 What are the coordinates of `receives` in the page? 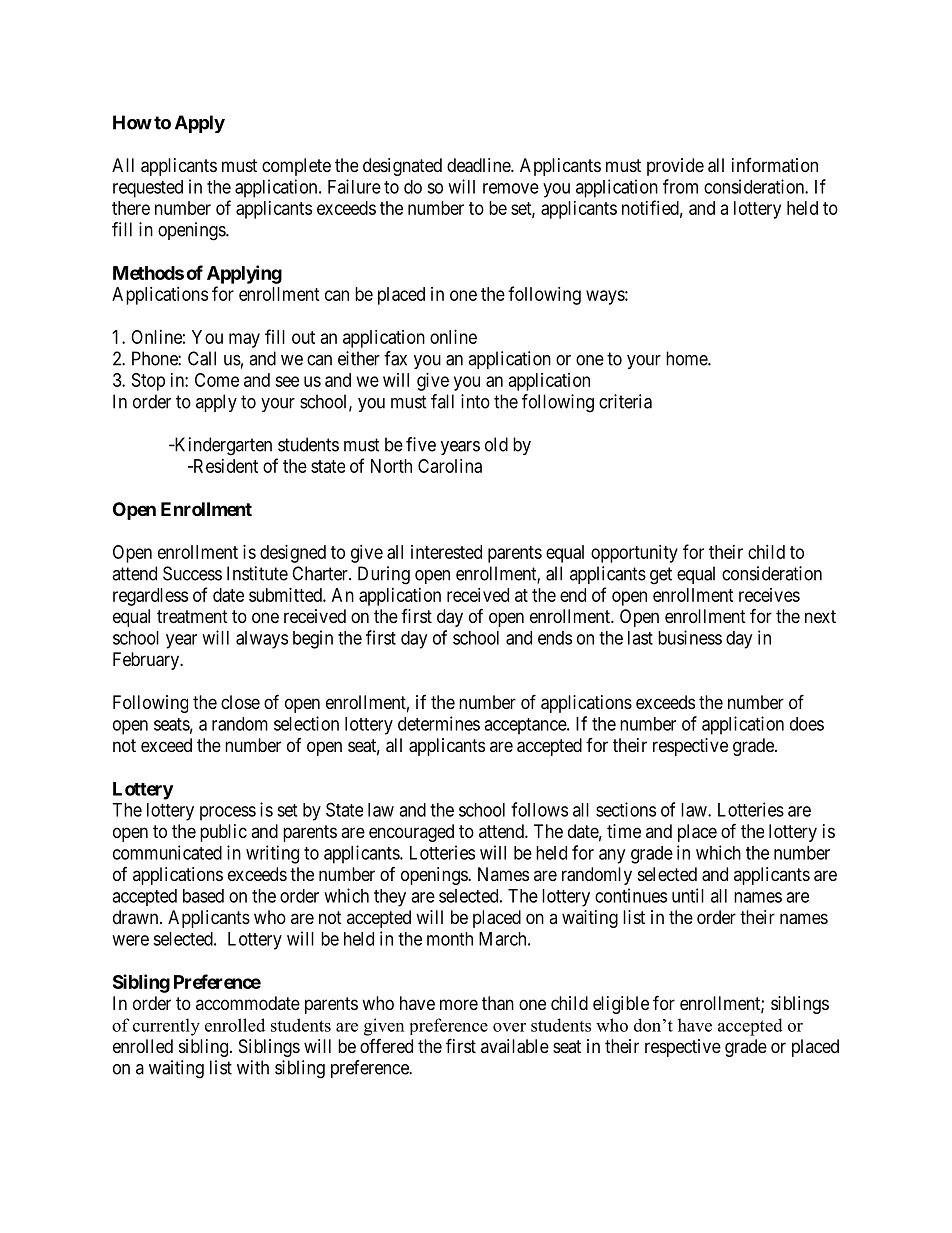 It's located at (769, 595).
